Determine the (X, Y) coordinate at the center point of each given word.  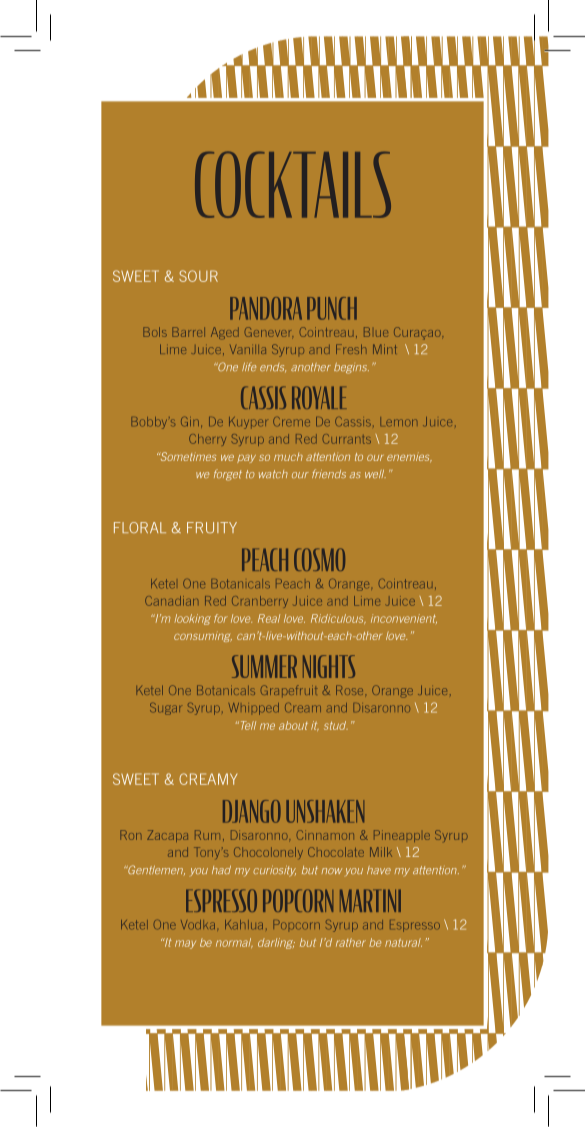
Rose (351, 690)
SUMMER (264, 666)
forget (228, 475)
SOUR (198, 276)
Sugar (165, 709)
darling (276, 943)
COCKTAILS (293, 184)
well (375, 474)
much (288, 457)
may (185, 944)
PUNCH (332, 308)
